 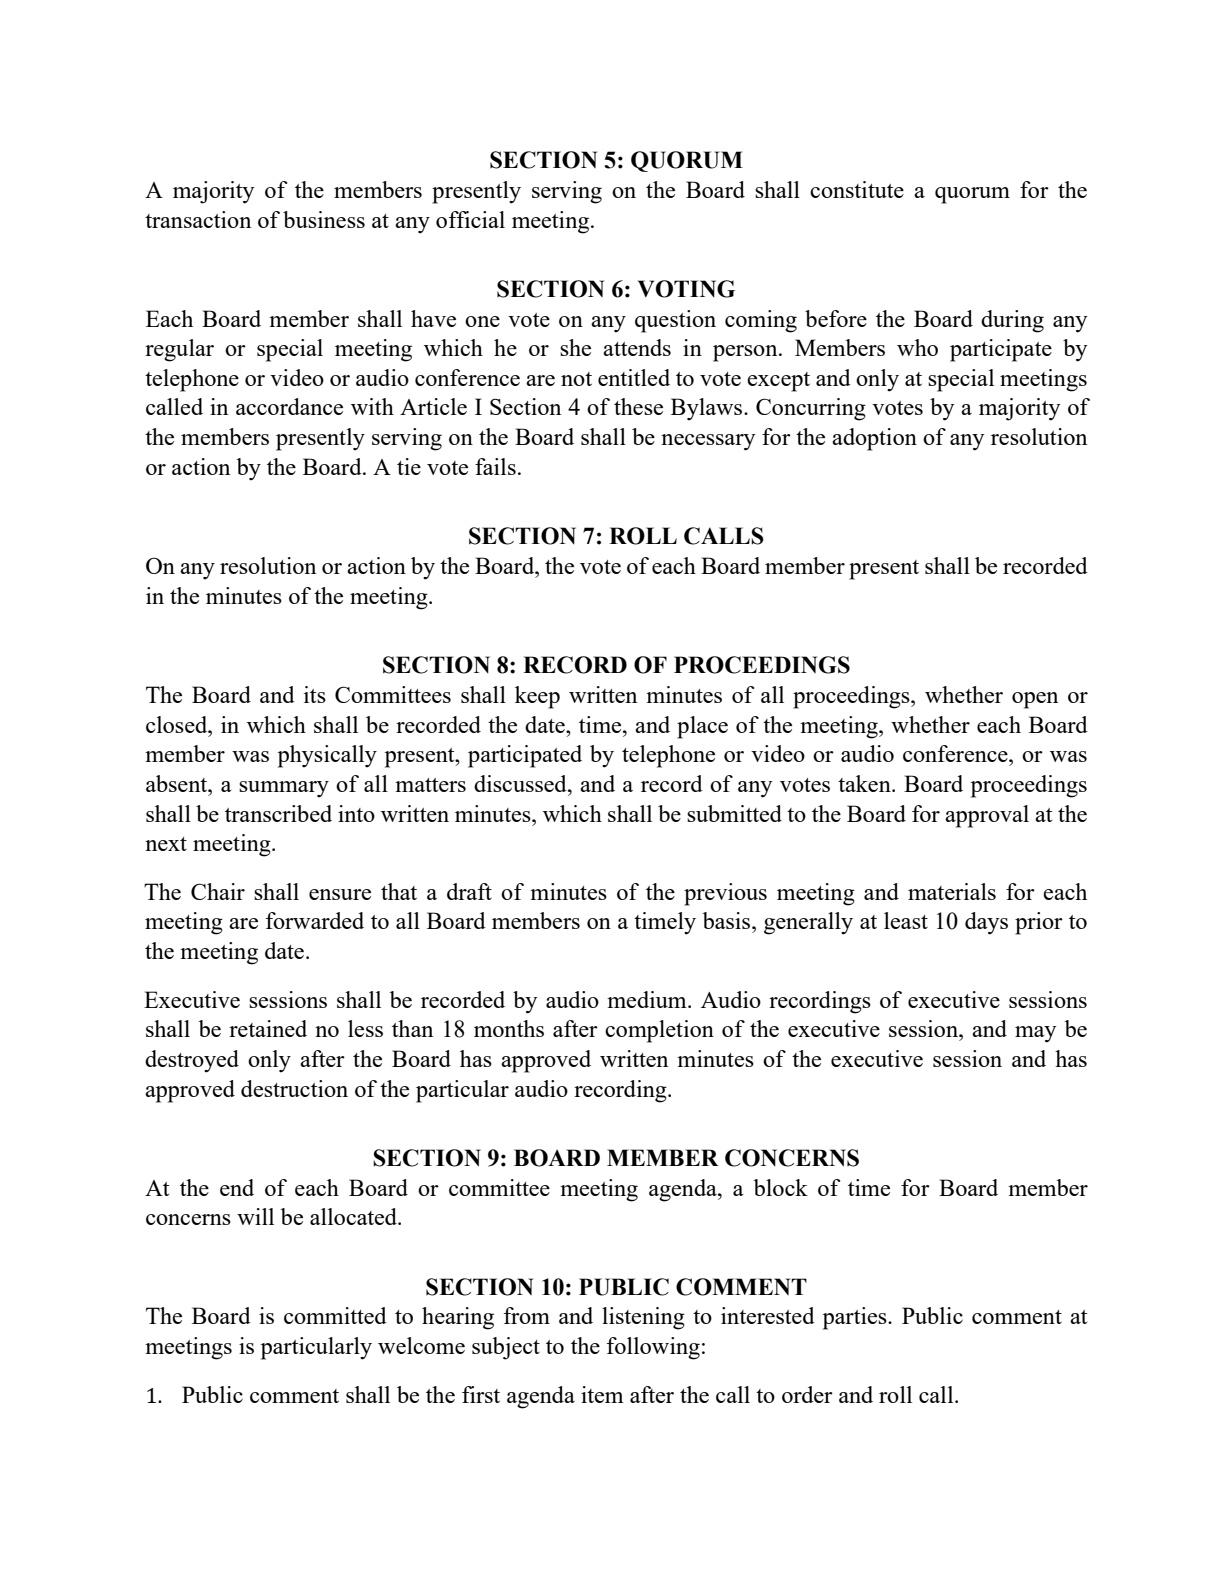 What do you see at coordinates (521, 783) in the screenshot?
I see `discussed` at bounding box center [521, 783].
